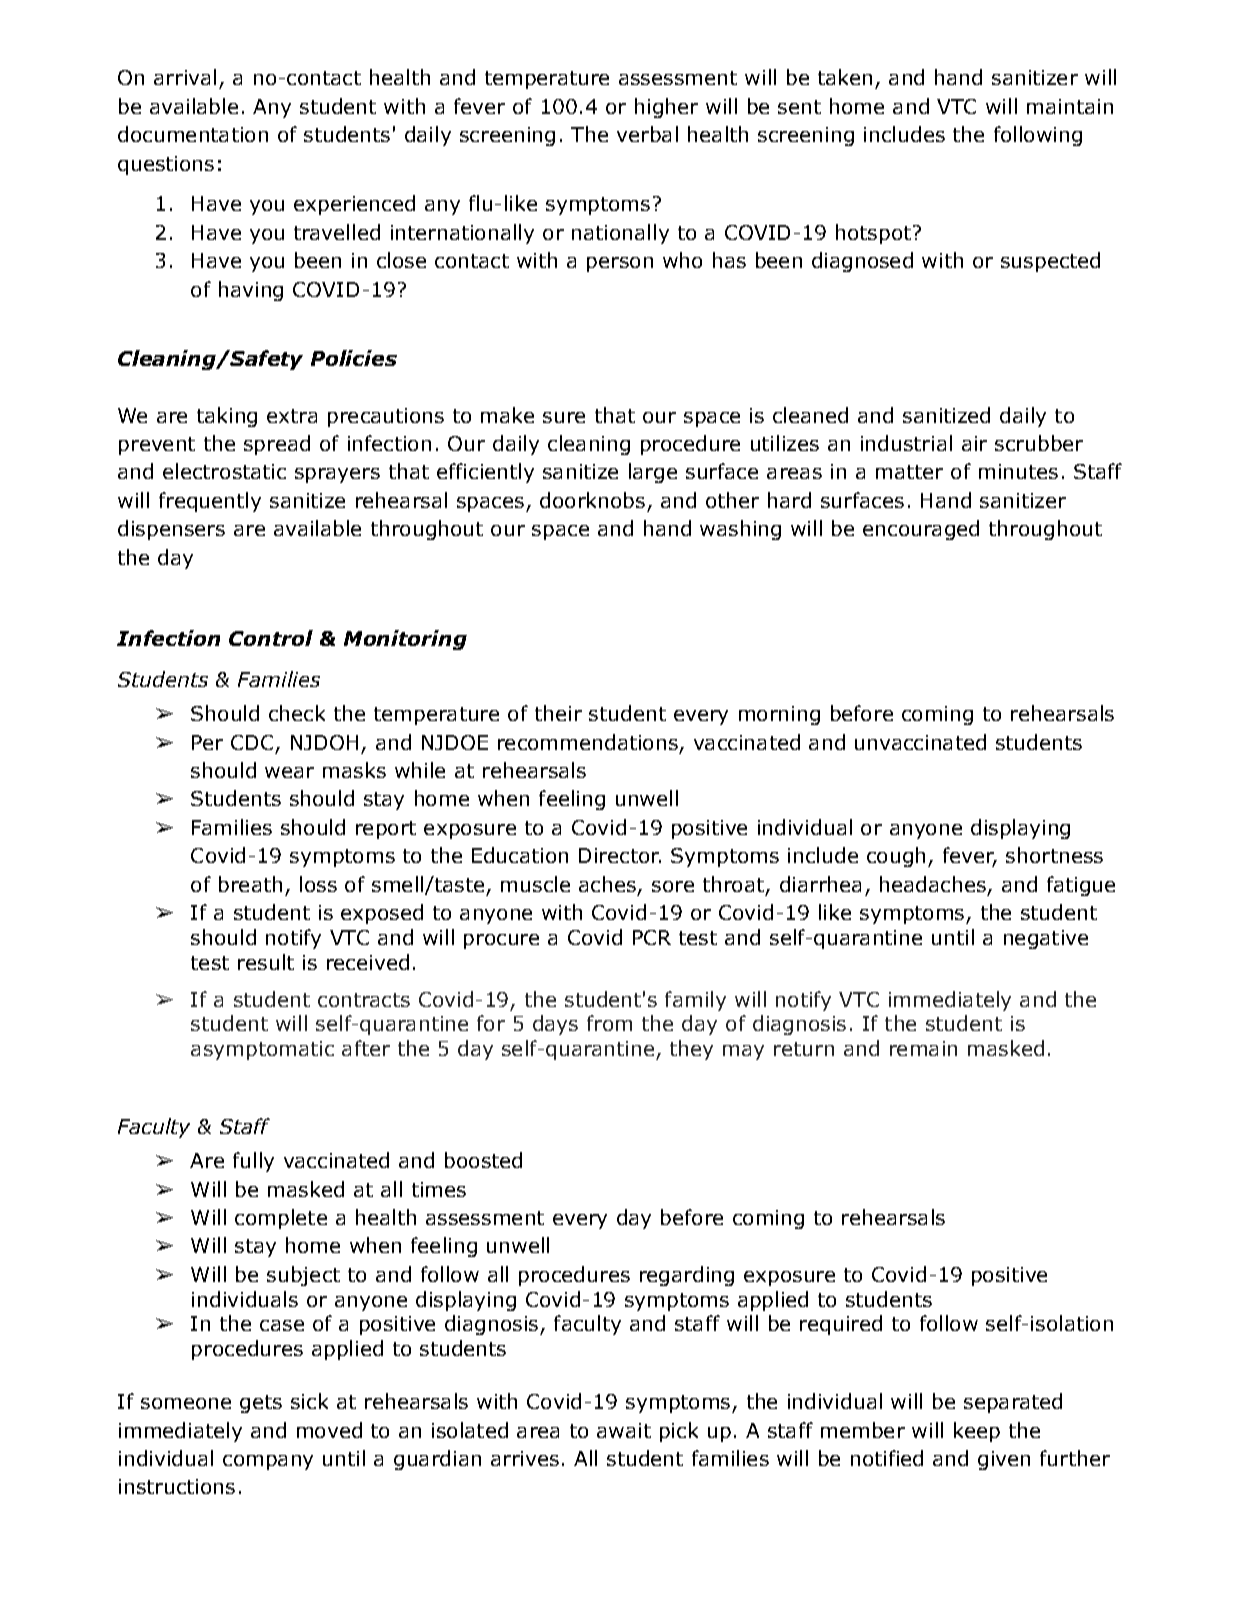 The width and height of the screenshot is (1245, 1611). What do you see at coordinates (193, 134) in the screenshot?
I see `documentation` at bounding box center [193, 134].
